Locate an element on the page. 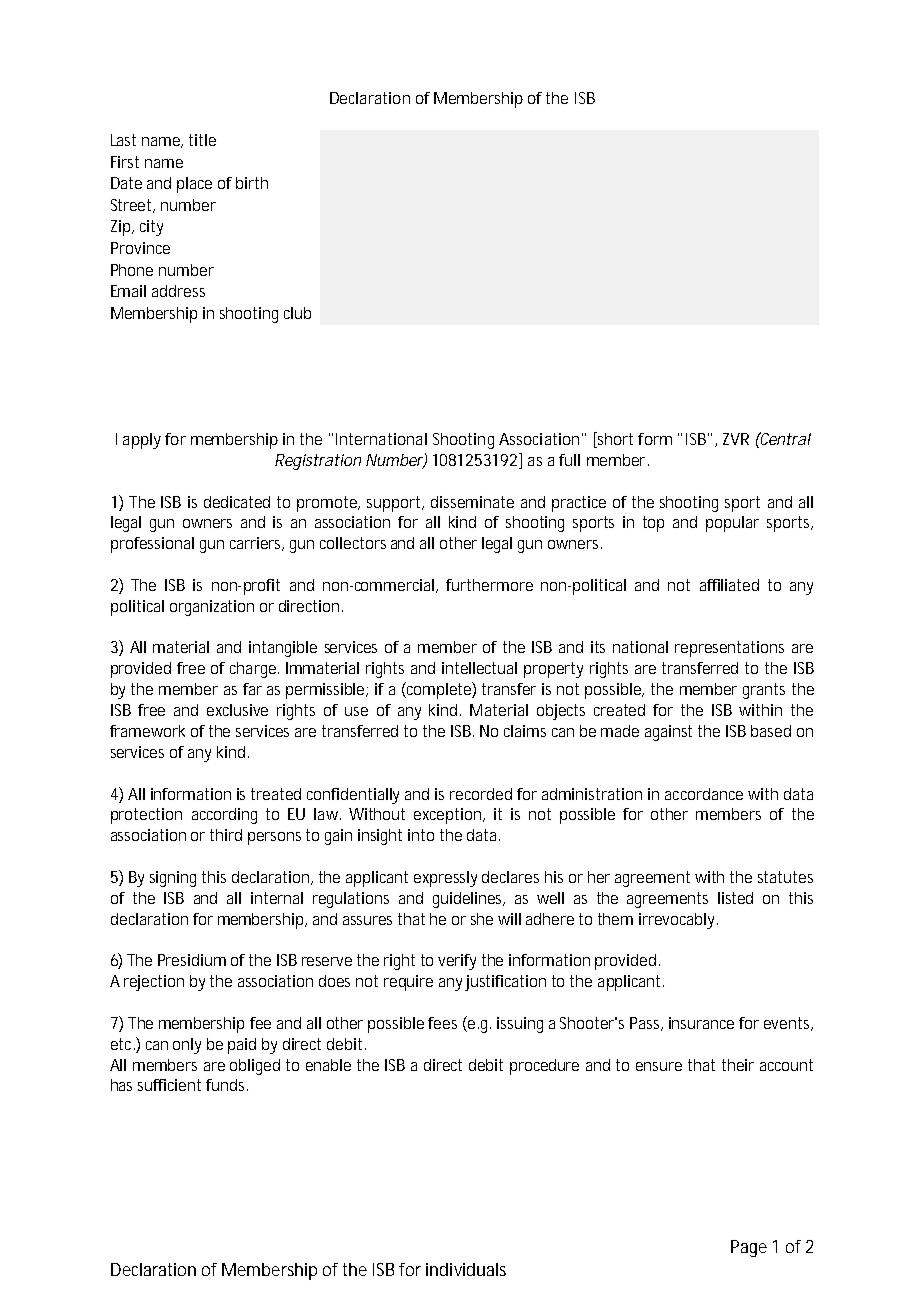  funds is located at coordinates (227, 1085).
